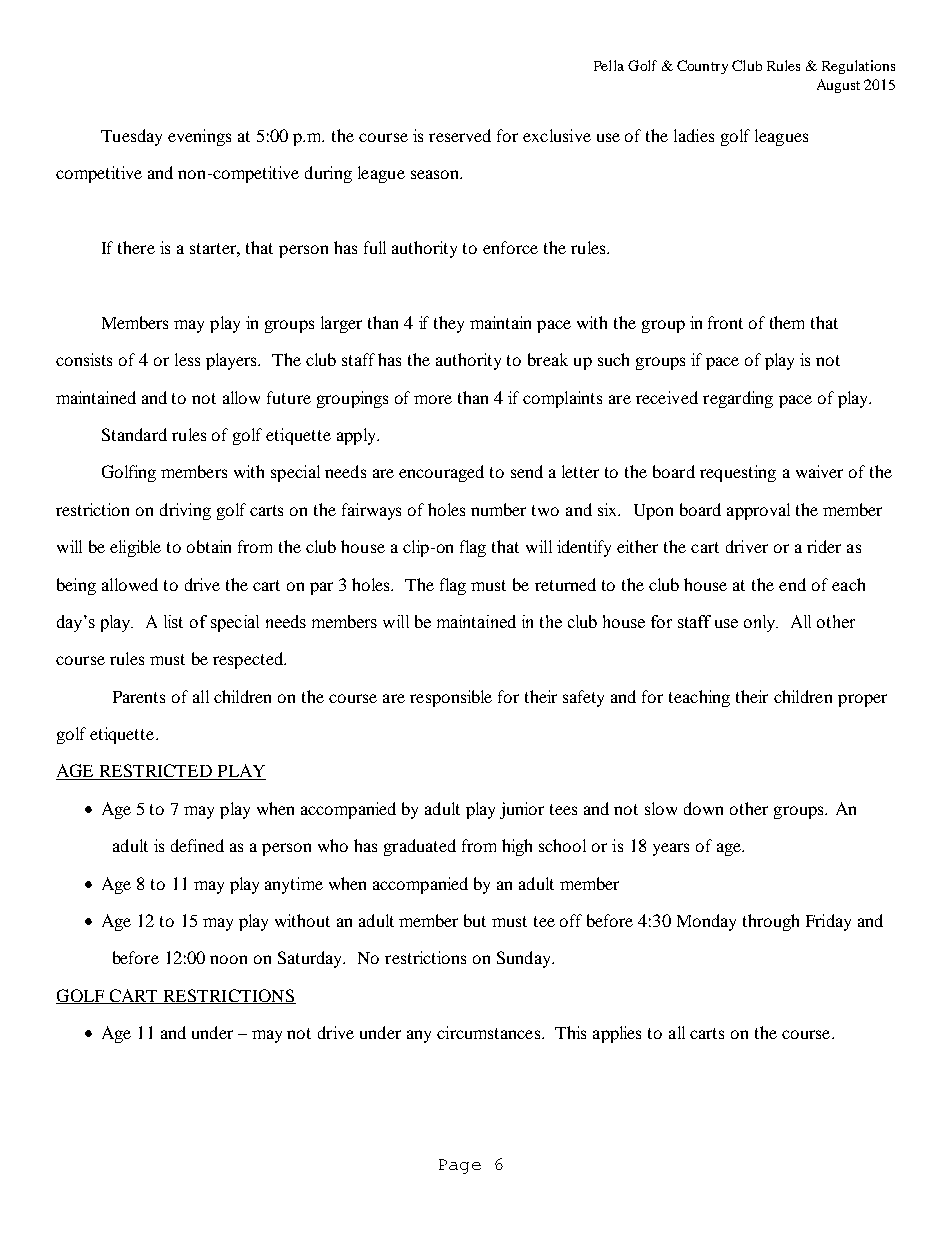  What do you see at coordinates (761, 623) in the document?
I see `only` at bounding box center [761, 623].
